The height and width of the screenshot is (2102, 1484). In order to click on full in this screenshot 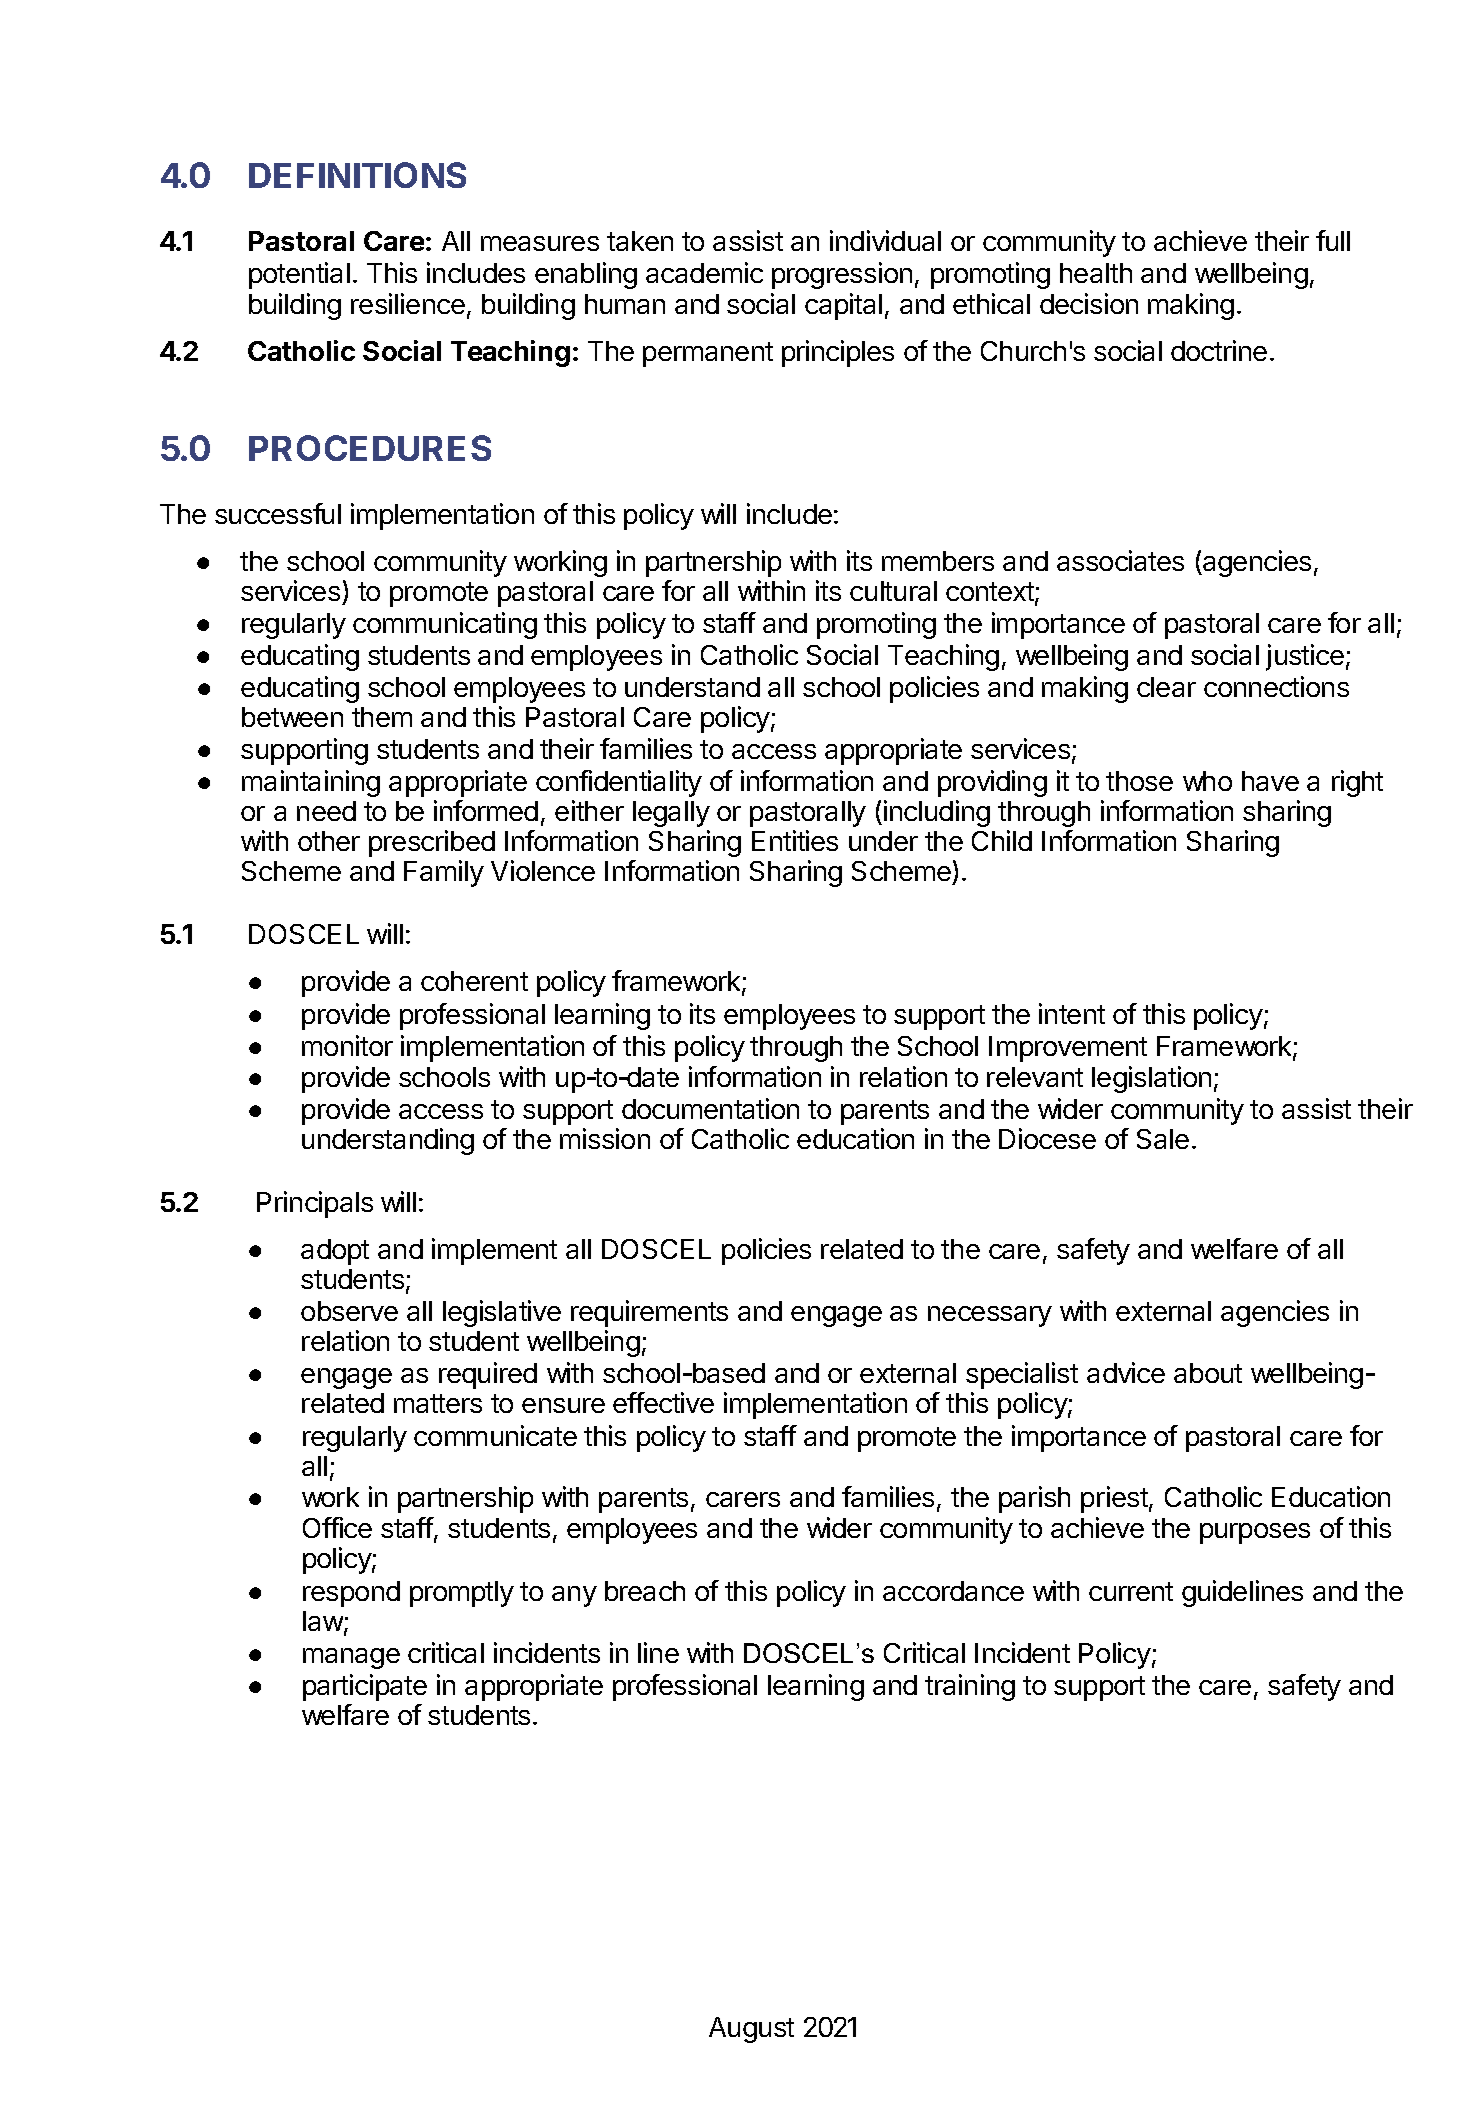, I will do `click(1333, 240)`.
